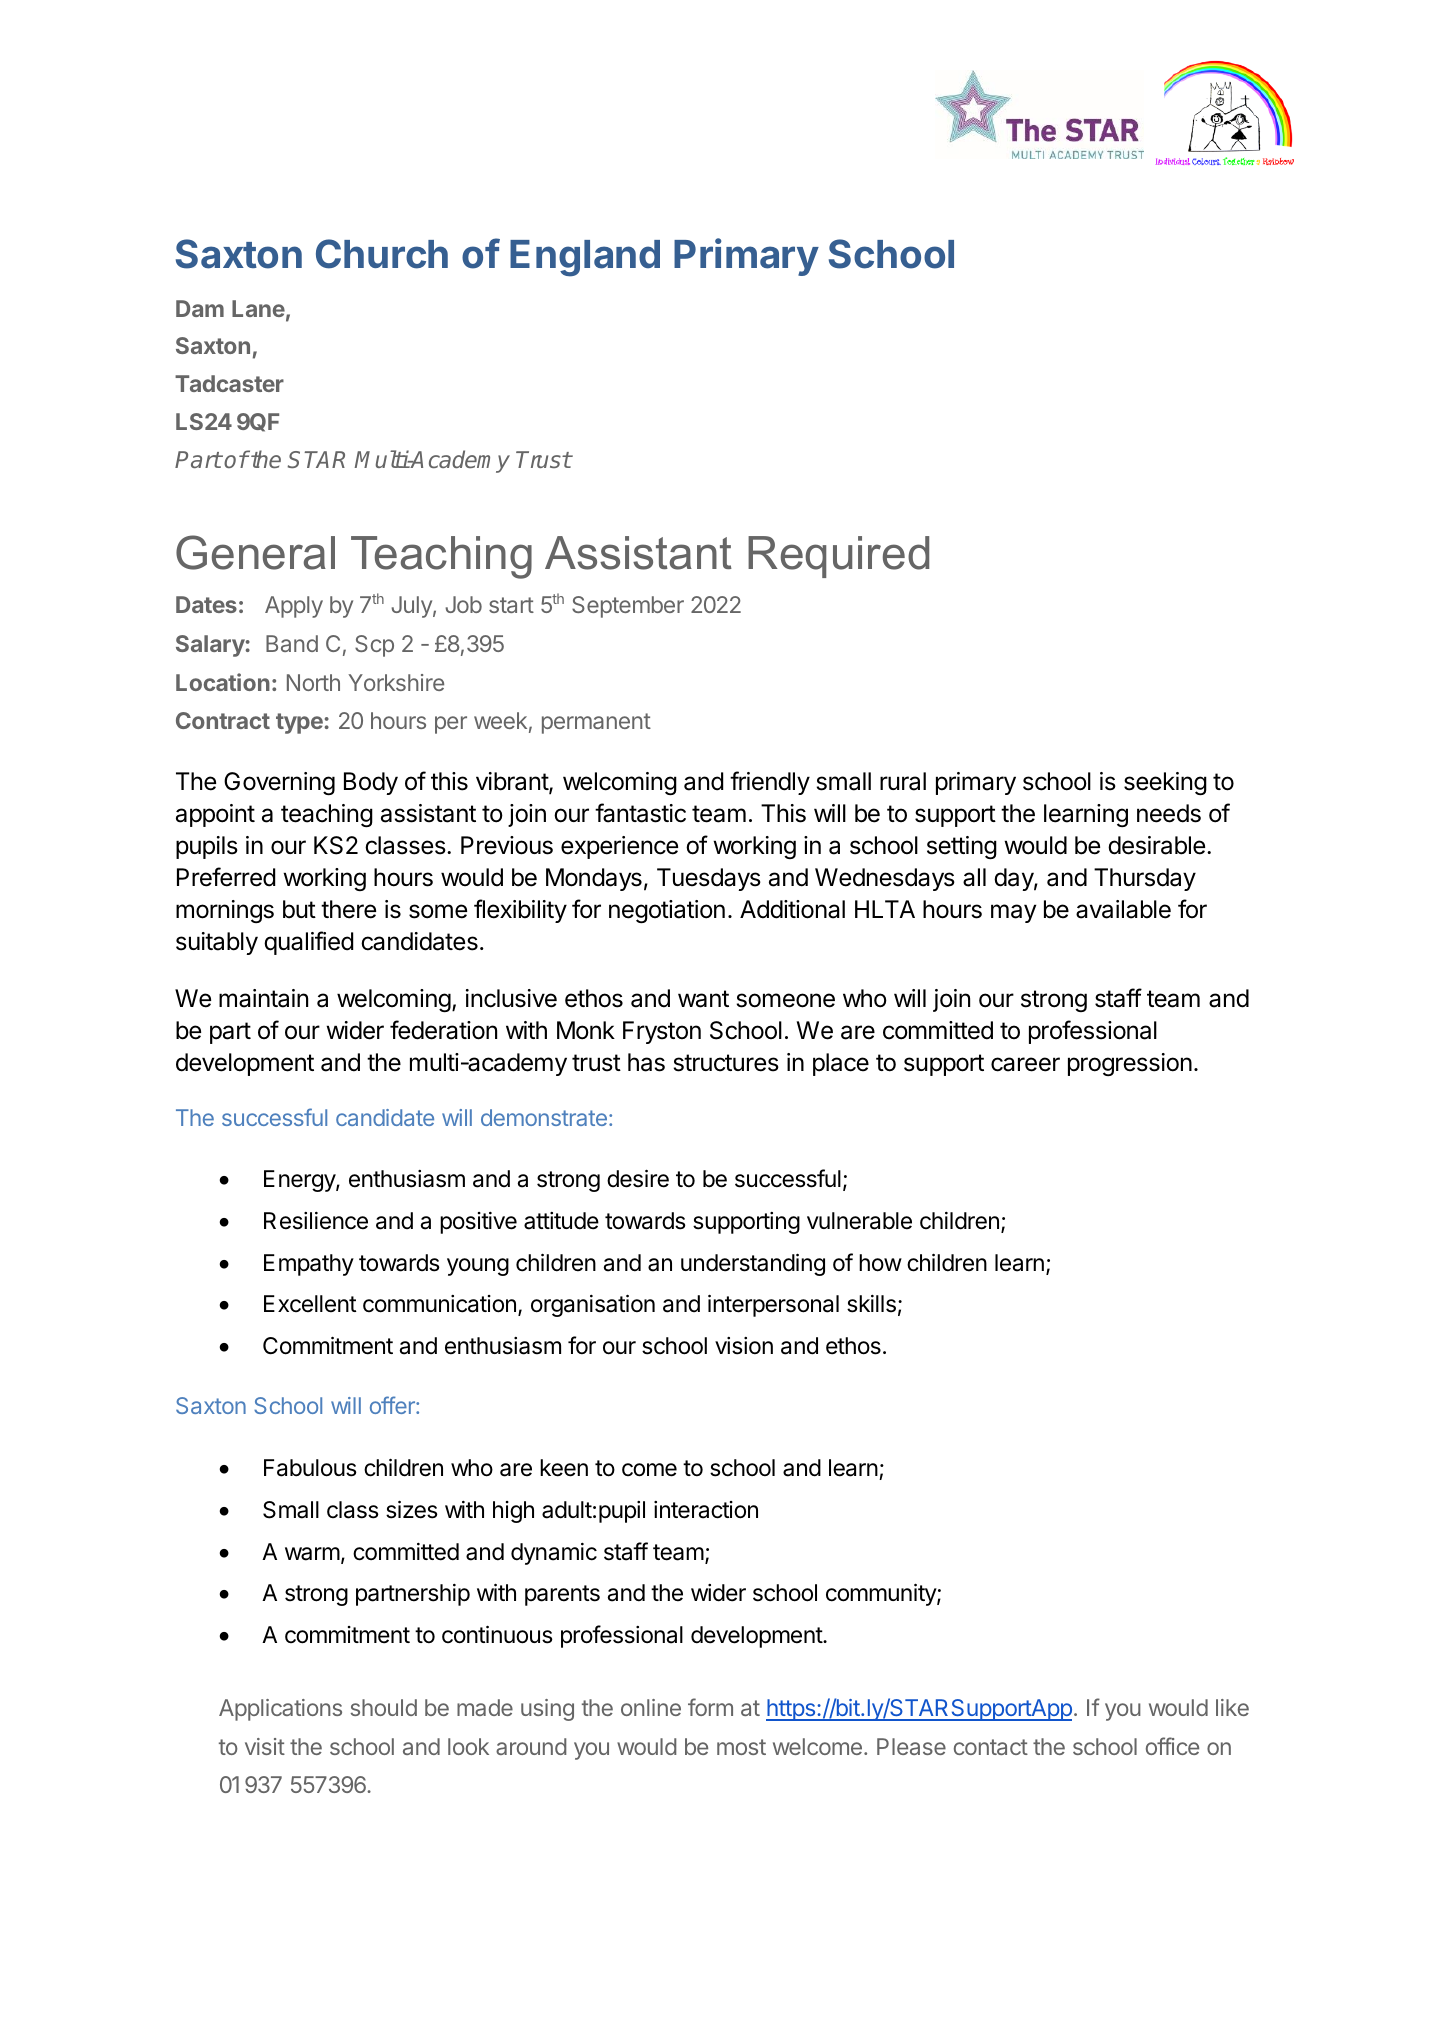 Image resolution: width=1445 pixels, height=2044 pixels. Describe the element at coordinates (744, 1346) in the screenshot. I see `vision` at that location.
